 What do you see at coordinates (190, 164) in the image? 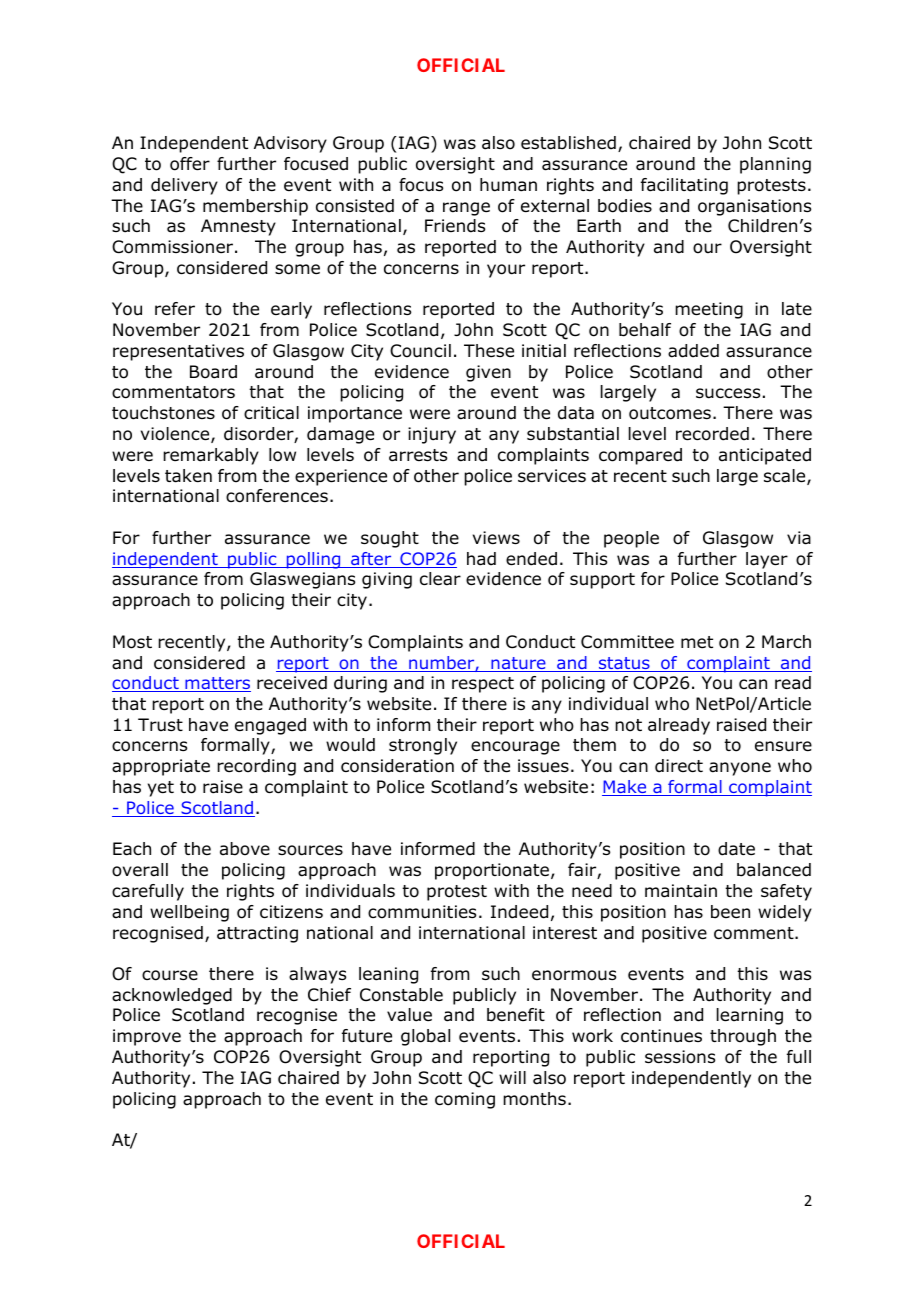
I see `offer` at bounding box center [190, 164].
